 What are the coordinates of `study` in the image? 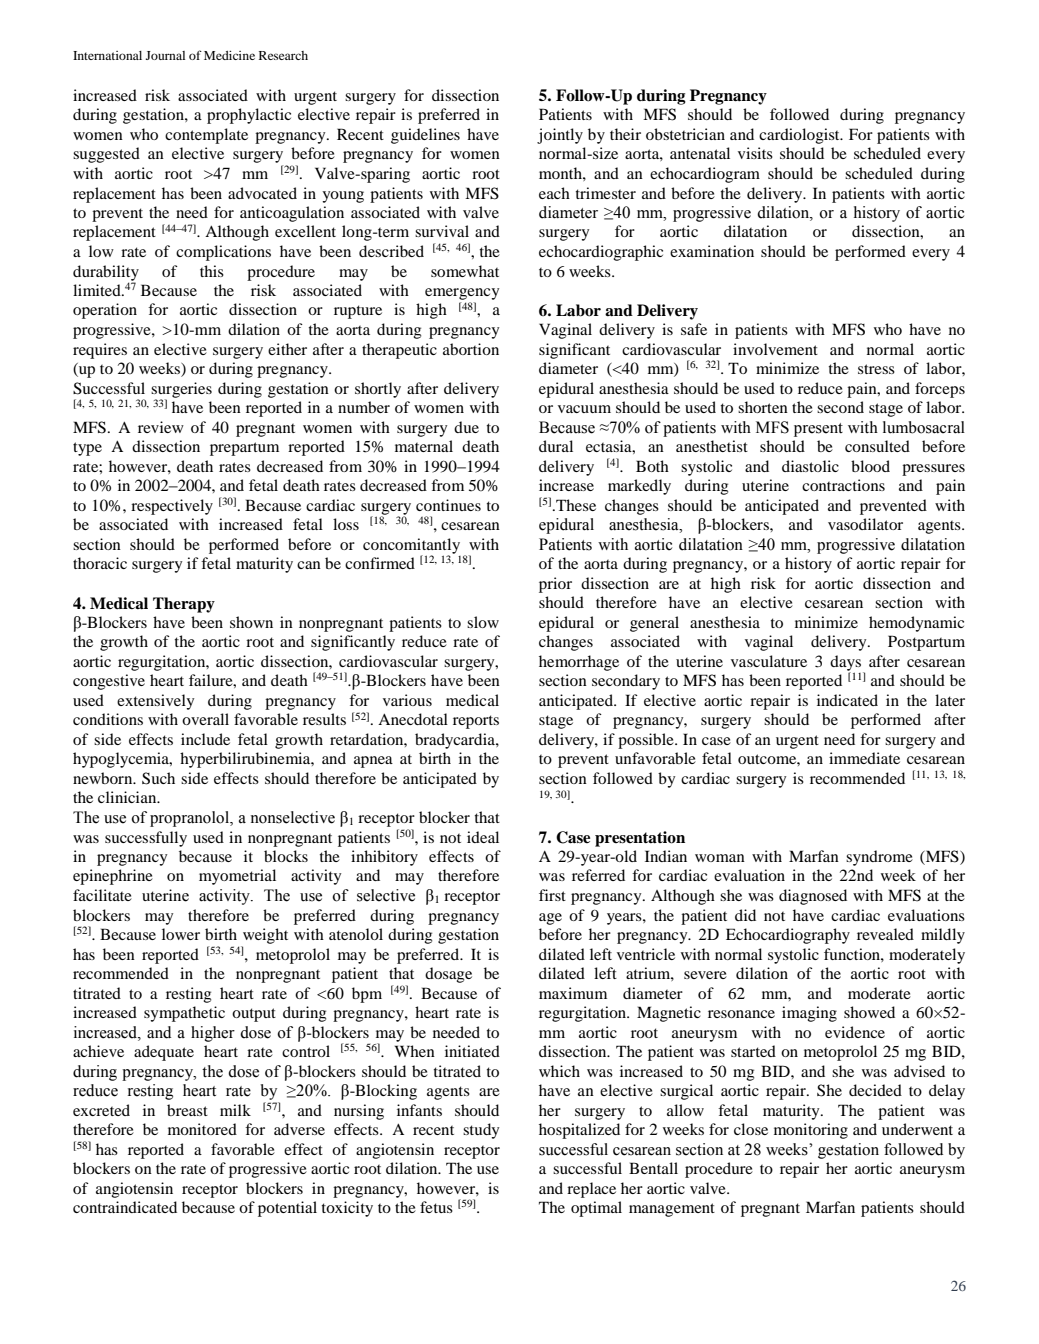 It's located at (481, 1131).
